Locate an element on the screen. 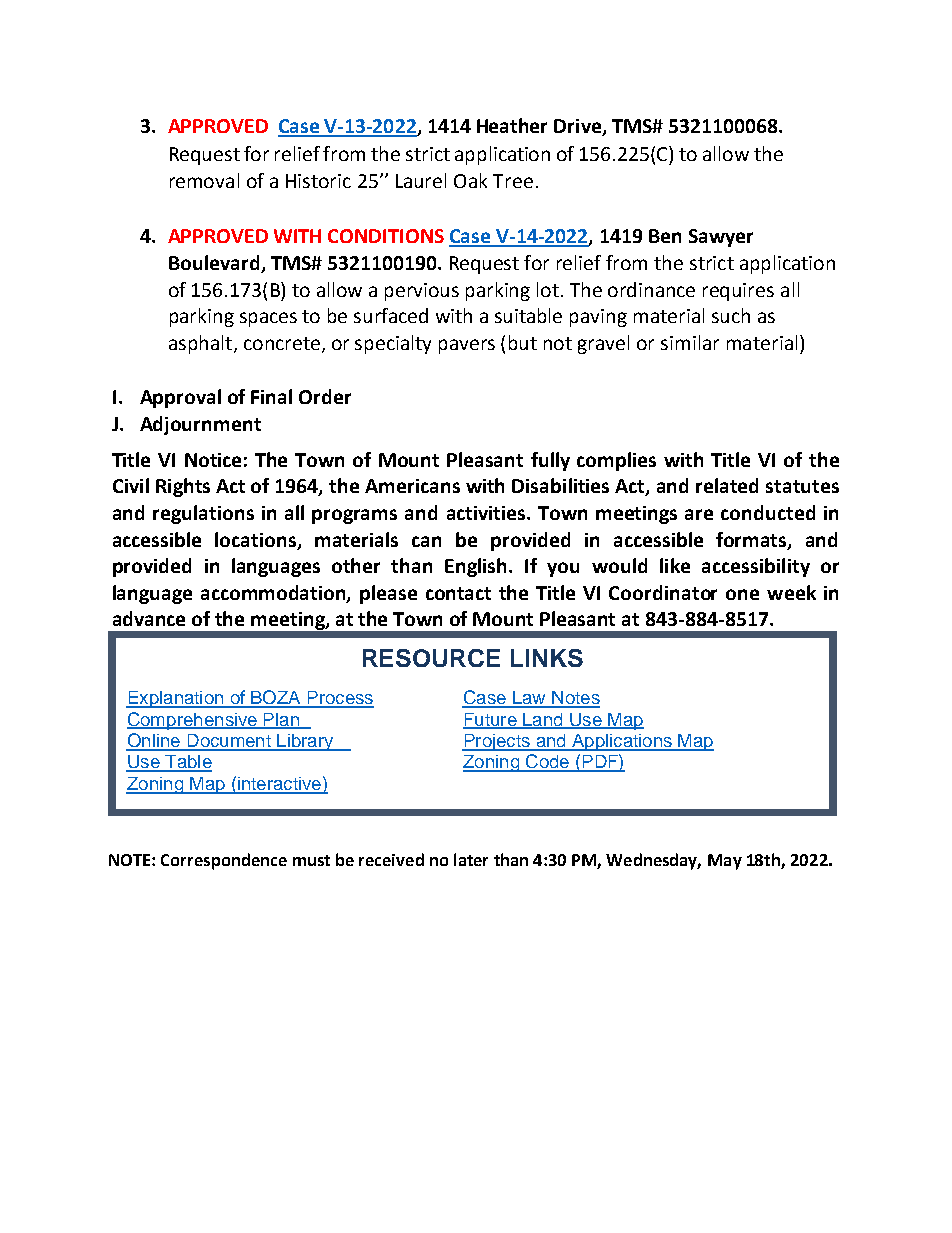  Drive is located at coordinates (579, 127).
